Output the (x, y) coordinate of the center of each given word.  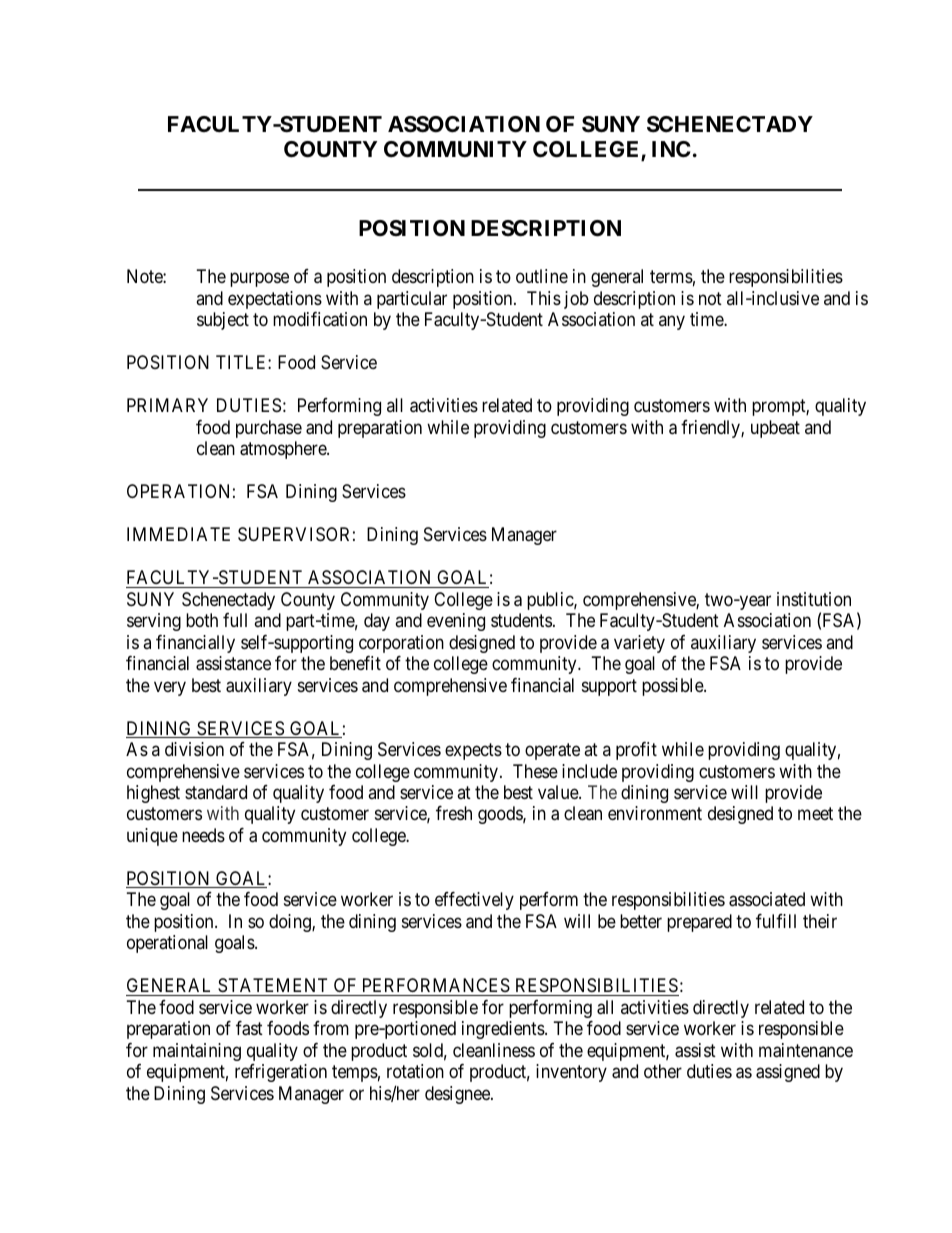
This (544, 298)
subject (223, 321)
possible (673, 687)
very (170, 688)
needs (203, 835)
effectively (474, 901)
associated (767, 899)
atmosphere (284, 450)
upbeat (775, 429)
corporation (401, 644)
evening (456, 622)
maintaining (197, 1052)
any (672, 323)
